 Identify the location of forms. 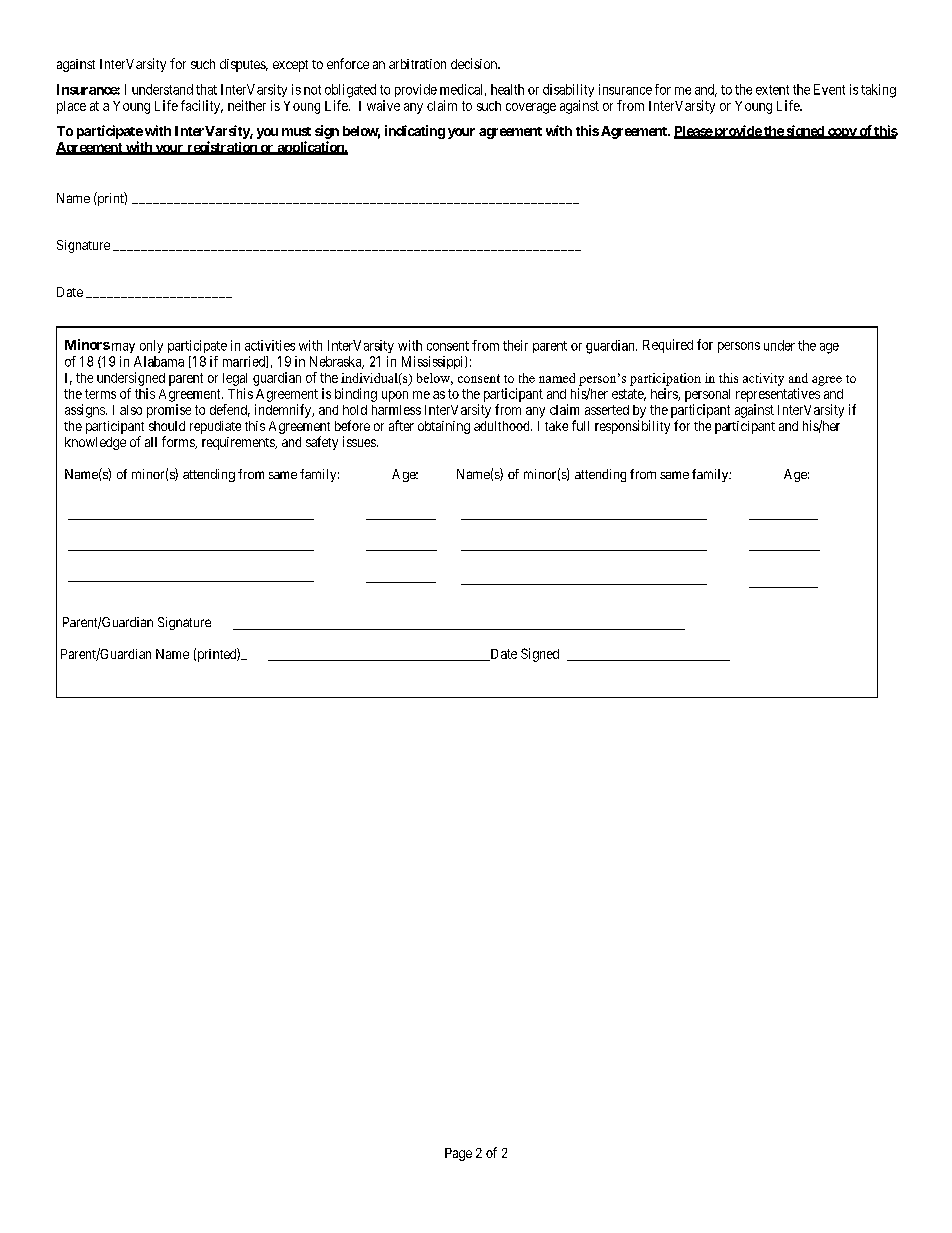
(179, 442).
